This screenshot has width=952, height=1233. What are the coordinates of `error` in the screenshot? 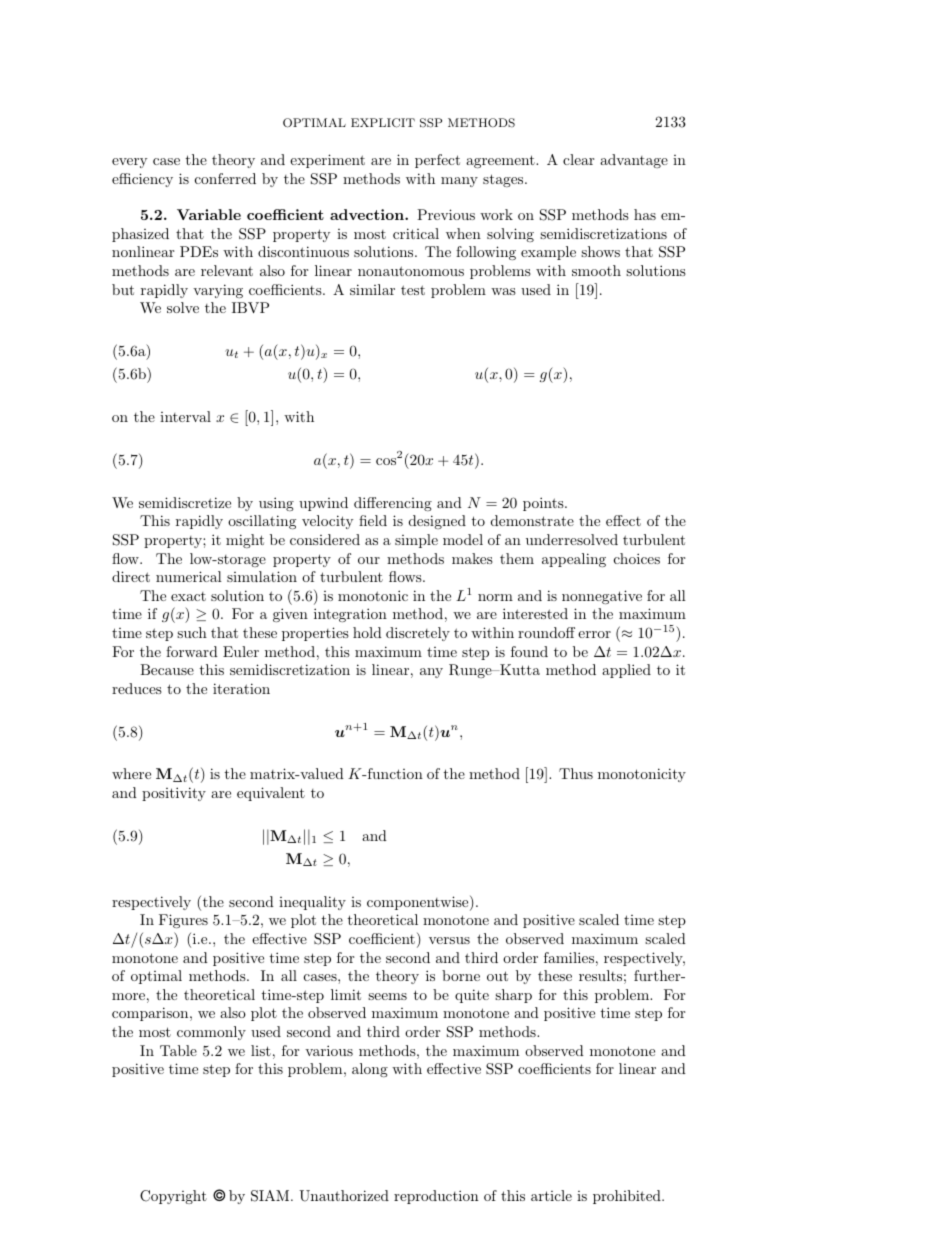 It's located at (594, 634).
